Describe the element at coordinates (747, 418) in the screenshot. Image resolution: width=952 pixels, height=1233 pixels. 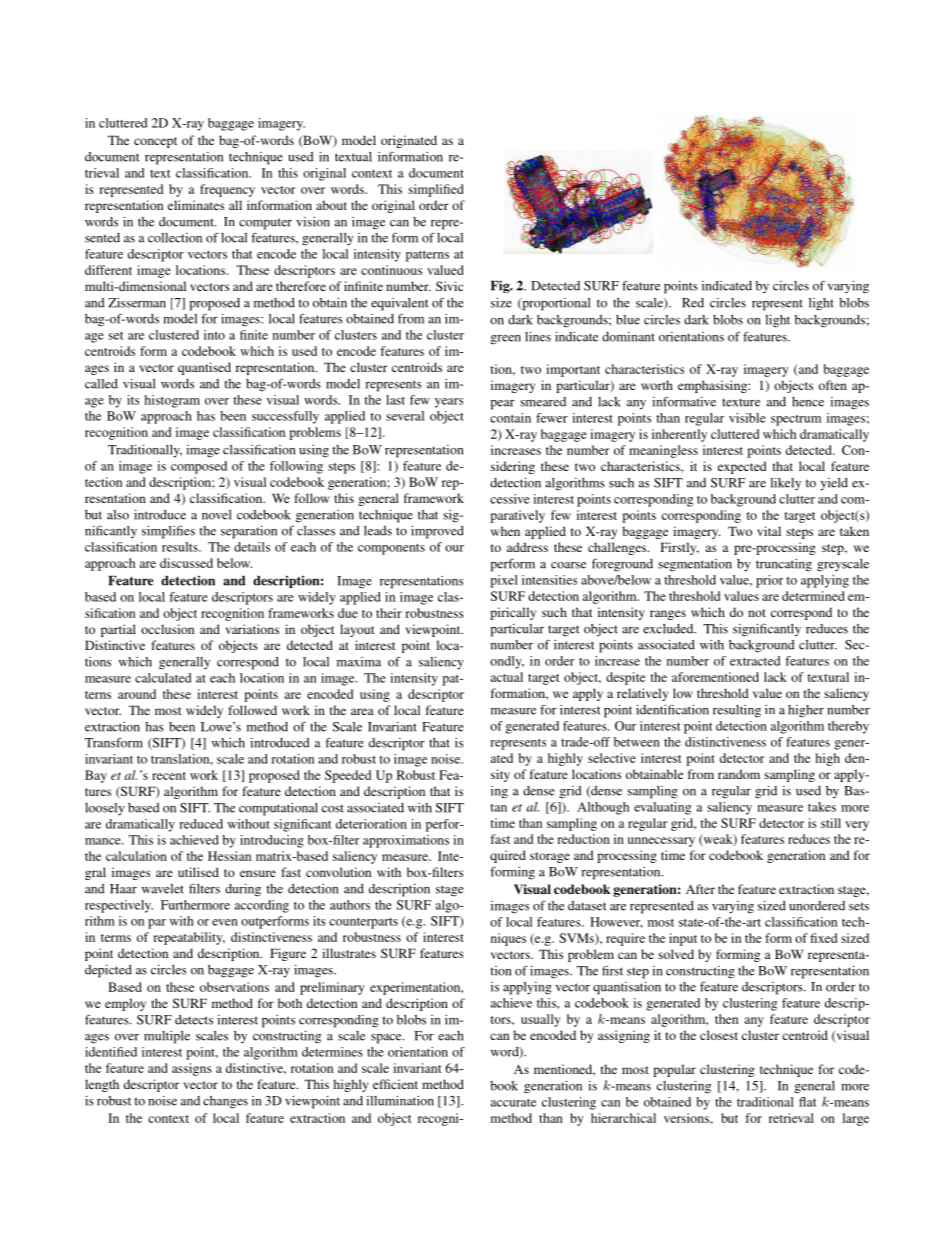
I see `visible` at that location.
